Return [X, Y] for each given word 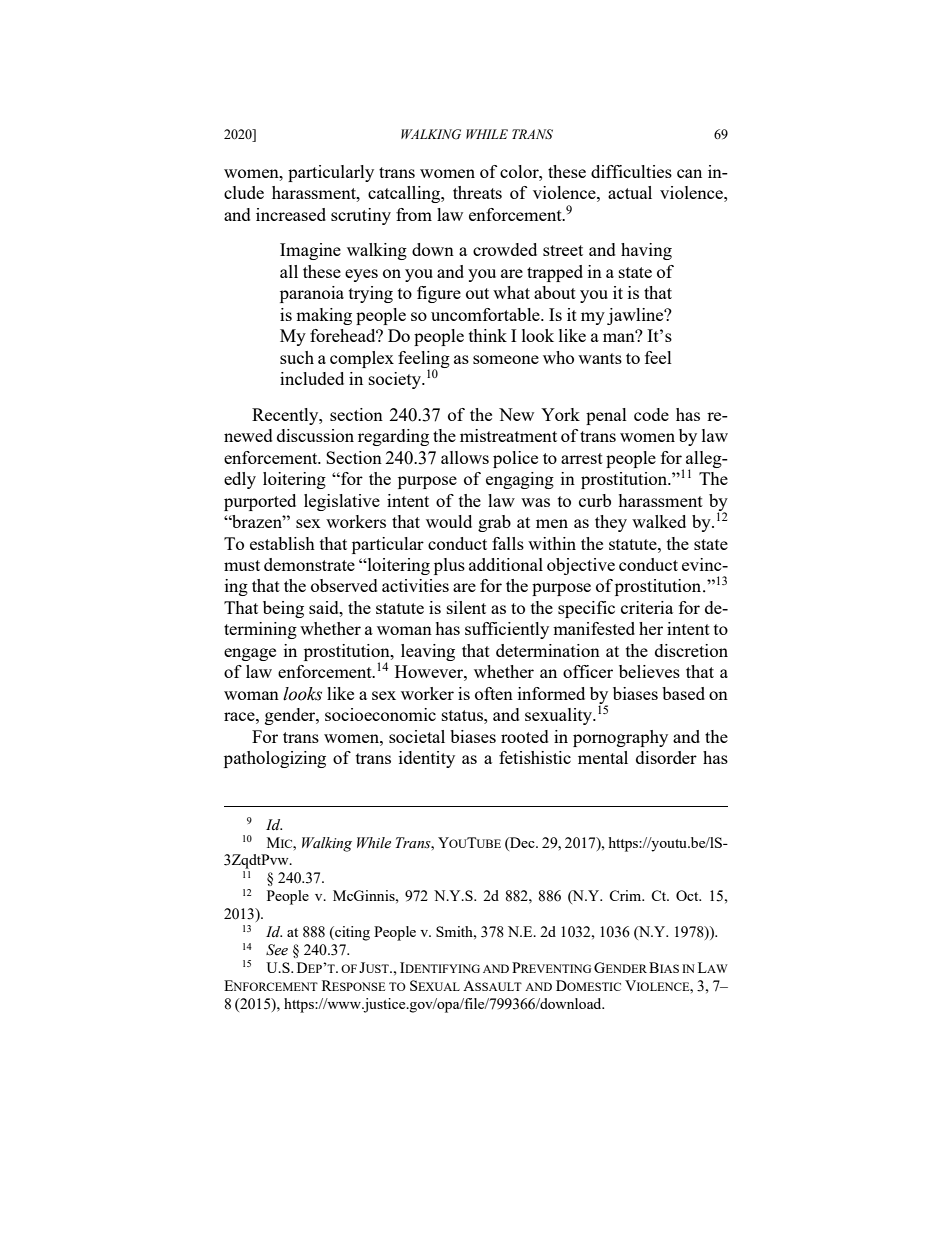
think [488, 335]
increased [291, 214]
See [277, 950]
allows [465, 457]
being [283, 609]
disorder [666, 757]
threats [477, 192]
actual [630, 192]
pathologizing [275, 759]
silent [466, 607]
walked [659, 521]
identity [427, 759]
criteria [647, 607]
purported [260, 502]
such [297, 357]
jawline [636, 316]
